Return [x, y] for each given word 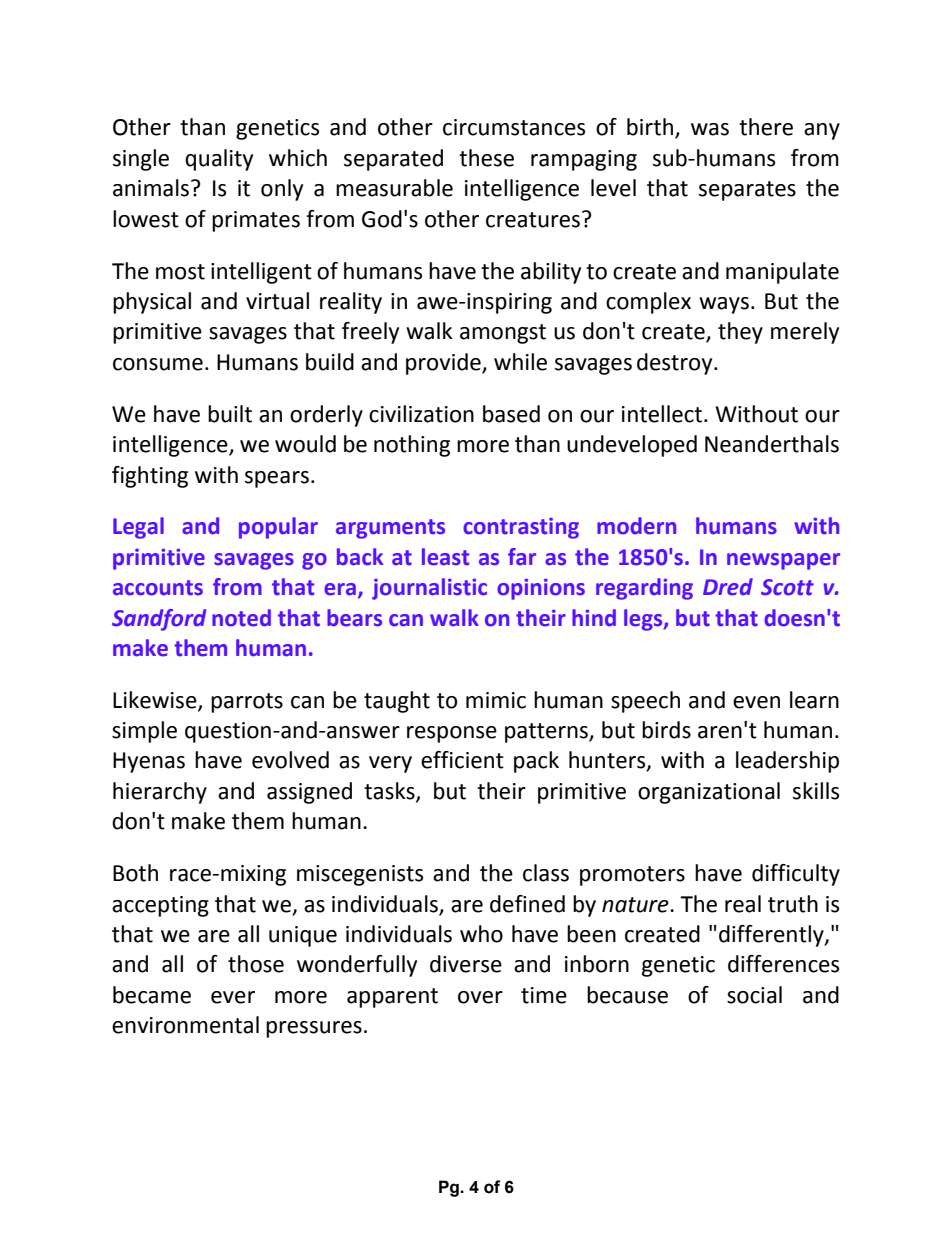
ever [233, 997]
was [710, 129]
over [480, 997]
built [230, 414]
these [486, 158]
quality [219, 160]
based [511, 414]
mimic [496, 700]
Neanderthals [772, 444]
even [756, 702]
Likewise [156, 700]
